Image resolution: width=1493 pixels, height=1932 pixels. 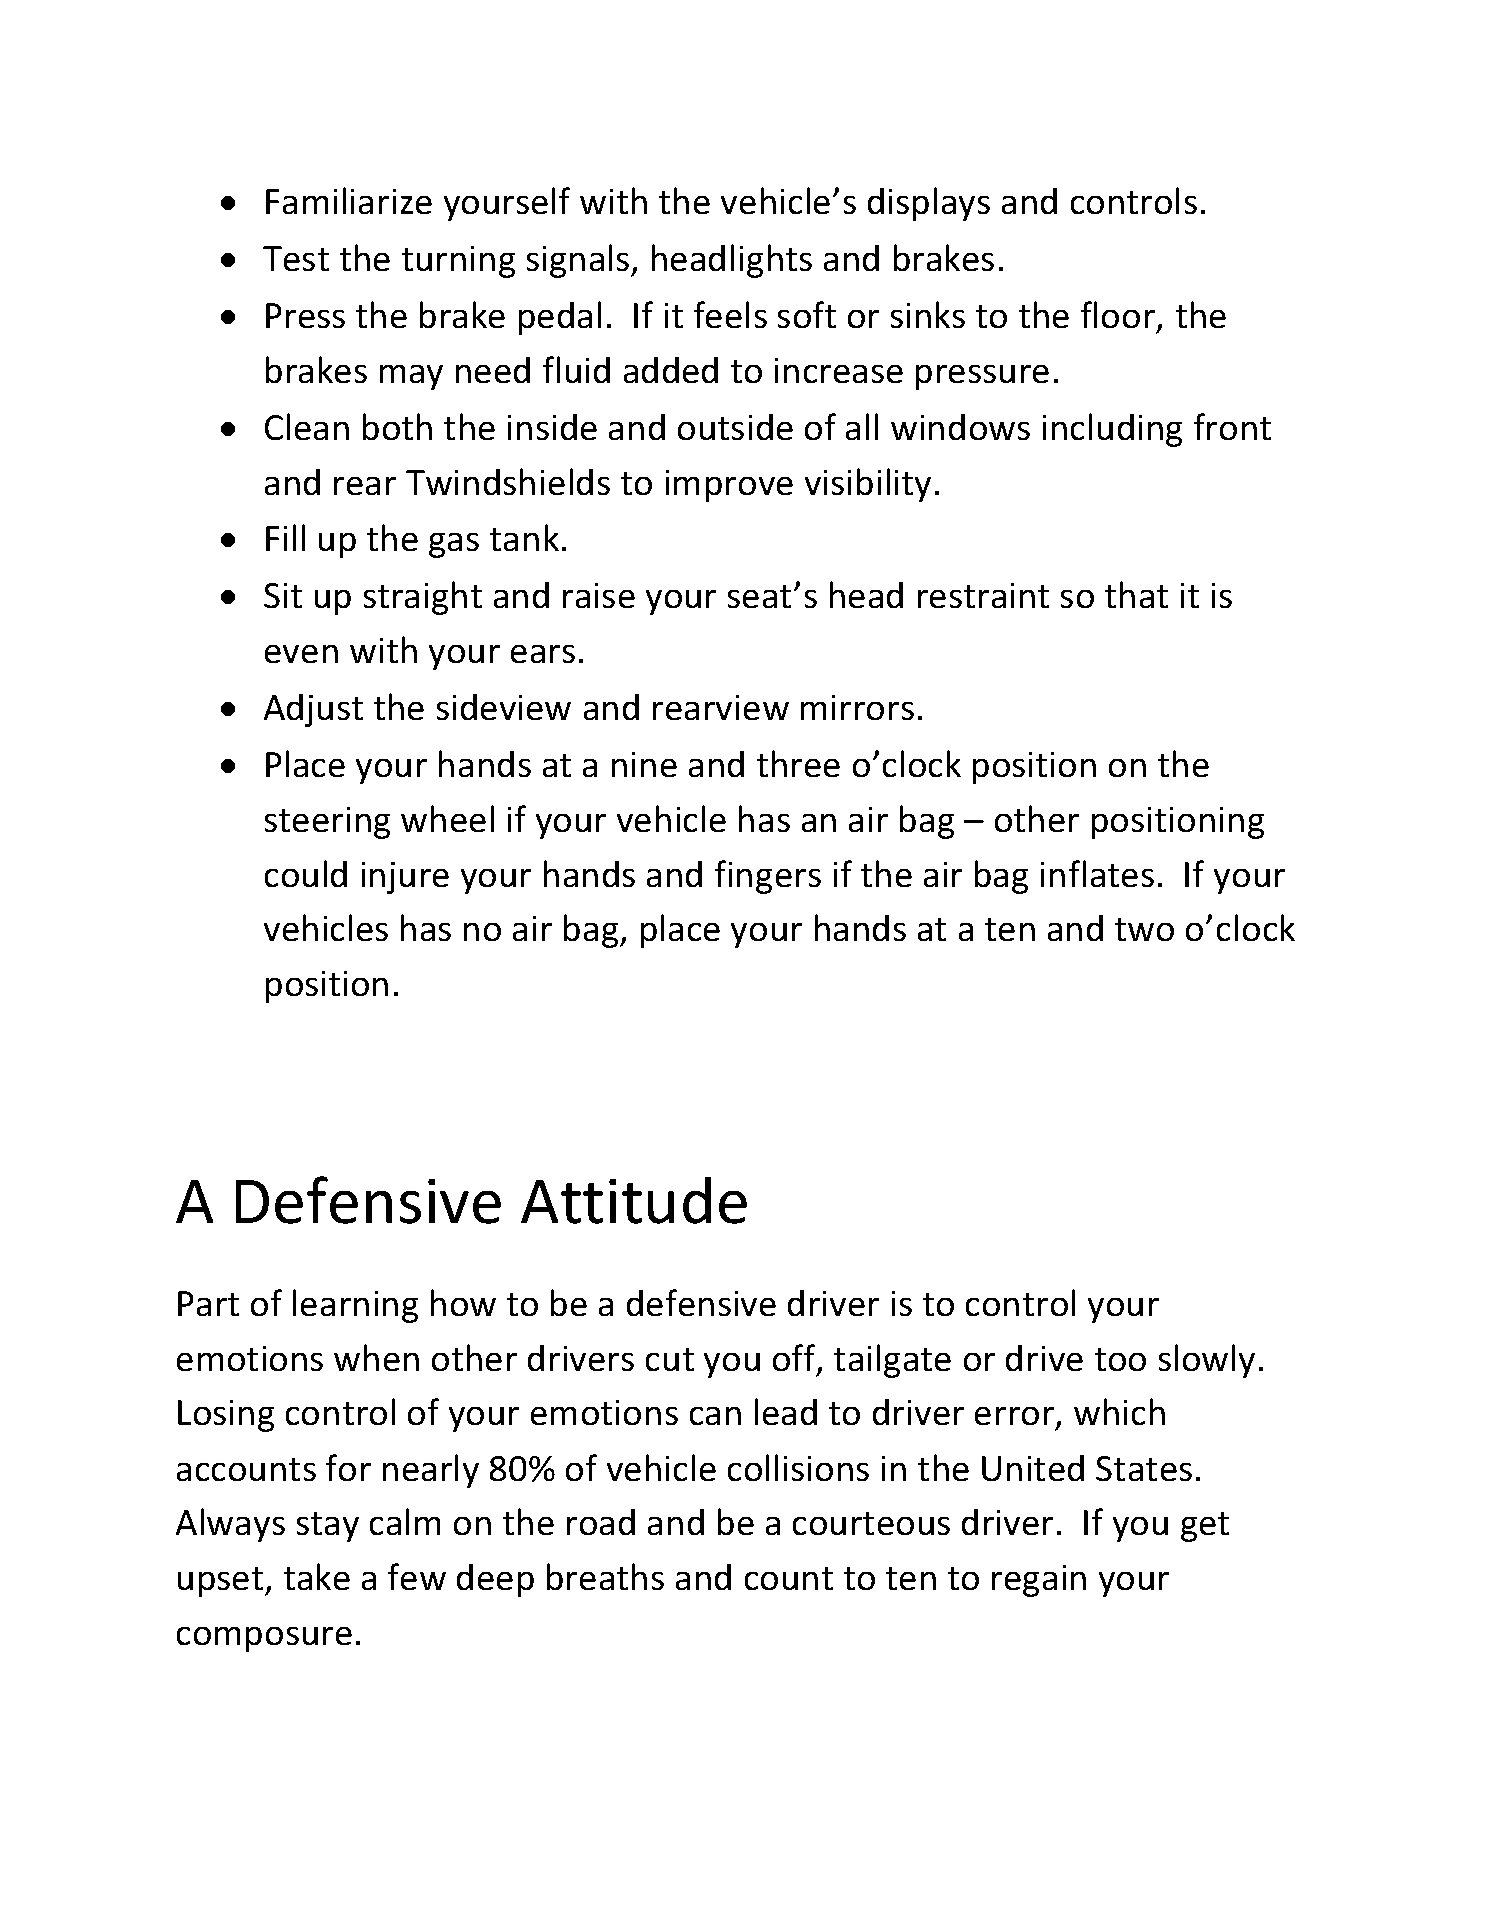 I want to click on take, so click(x=317, y=1576).
